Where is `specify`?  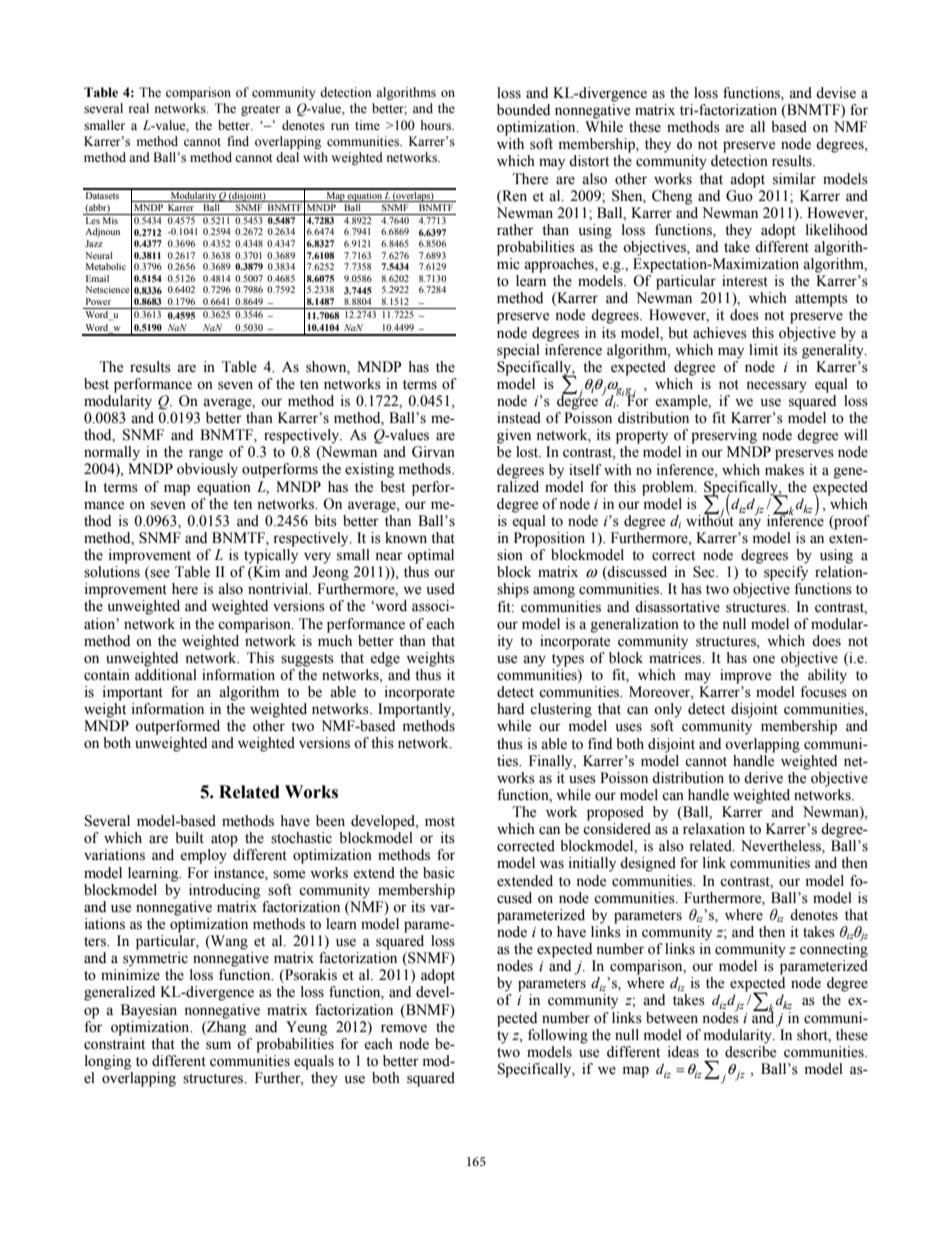
specify is located at coordinates (786, 573).
